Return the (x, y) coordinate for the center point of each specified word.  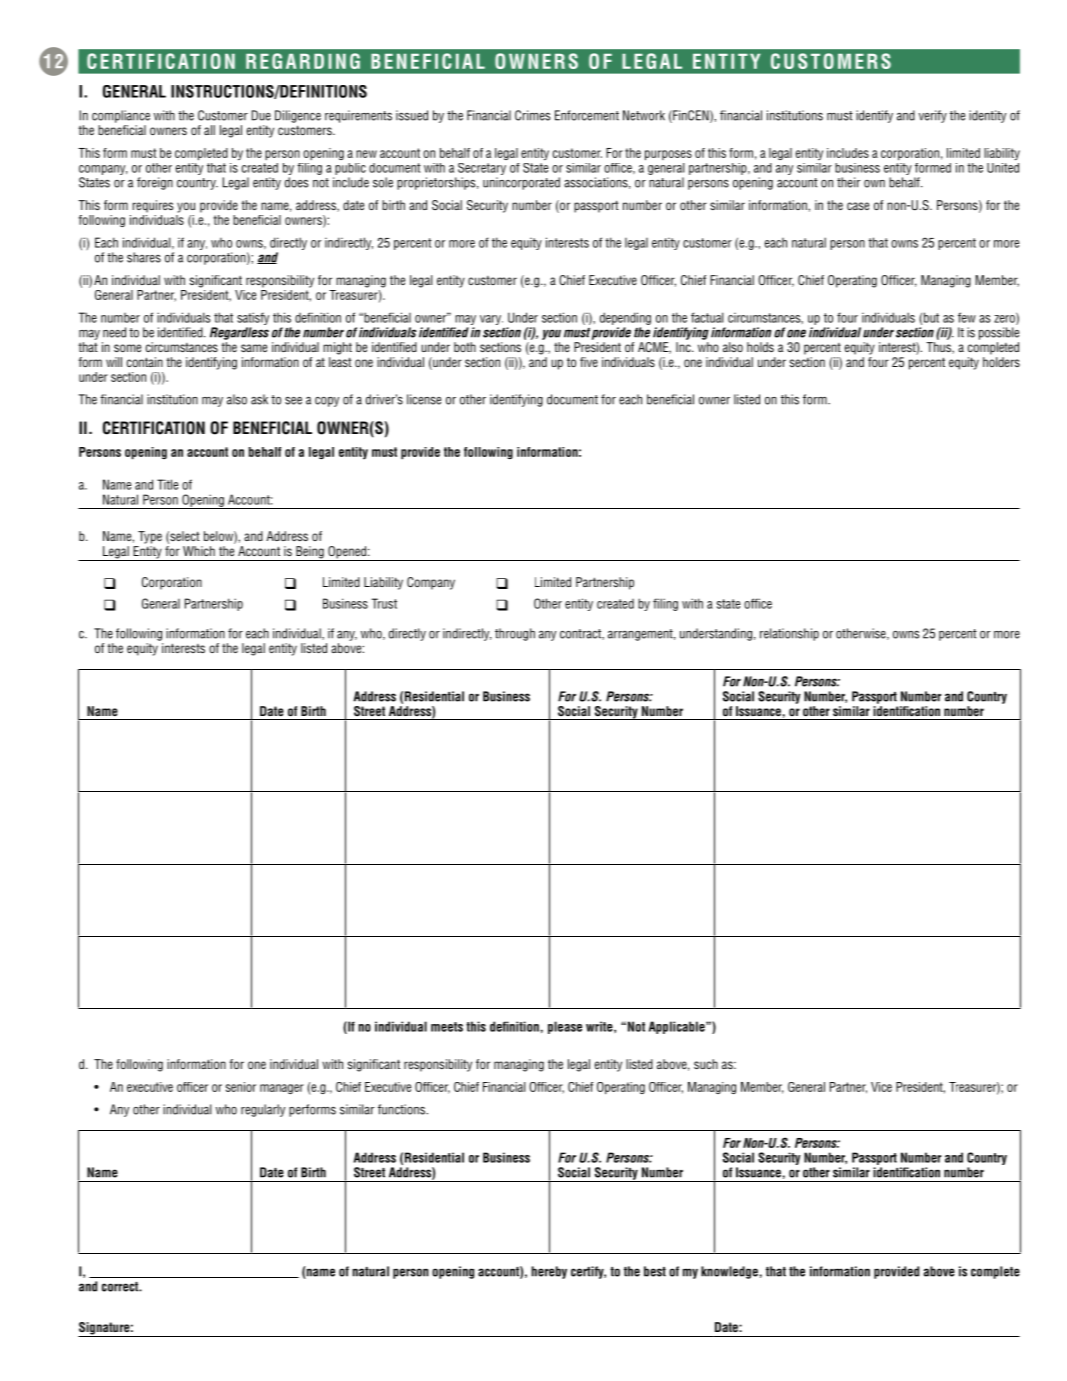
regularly (263, 1110)
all (209, 130)
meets (447, 1027)
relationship (789, 634)
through (515, 634)
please (565, 1027)
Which (199, 551)
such (706, 1064)
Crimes (532, 115)
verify (933, 116)
